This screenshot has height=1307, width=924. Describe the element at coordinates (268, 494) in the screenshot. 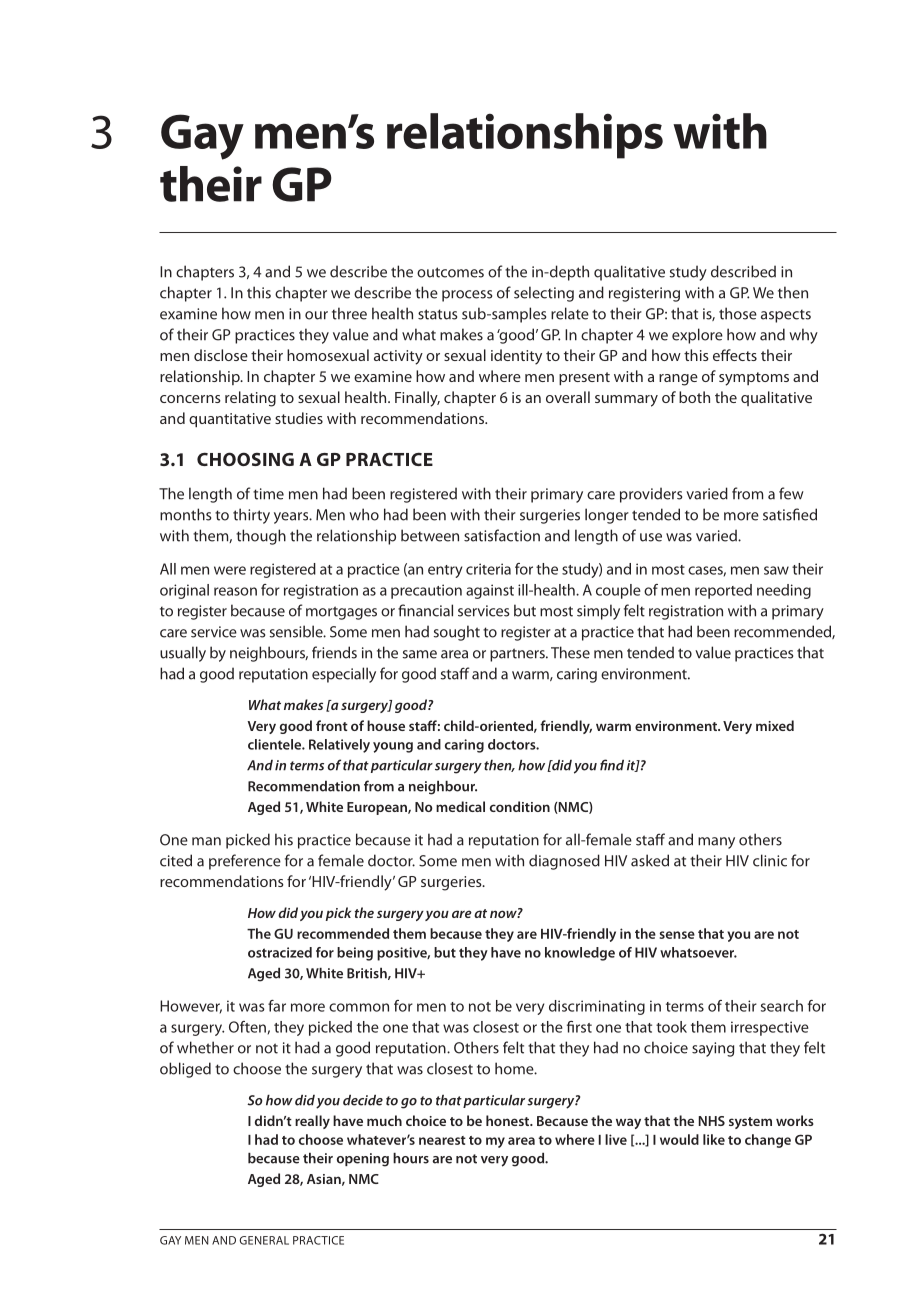

I see `time` at that location.
